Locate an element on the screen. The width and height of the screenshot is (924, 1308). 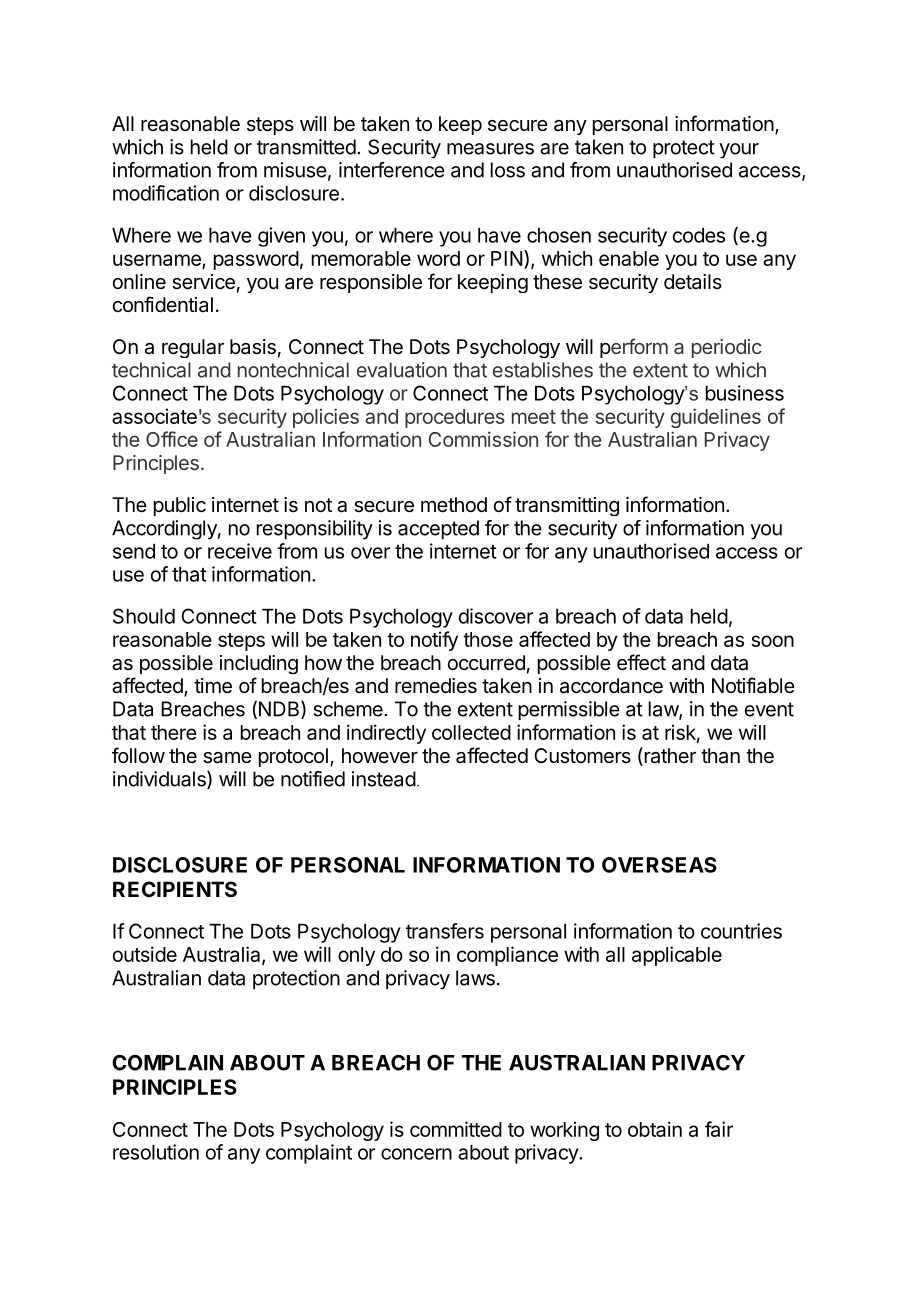
committed is located at coordinates (456, 1129).
